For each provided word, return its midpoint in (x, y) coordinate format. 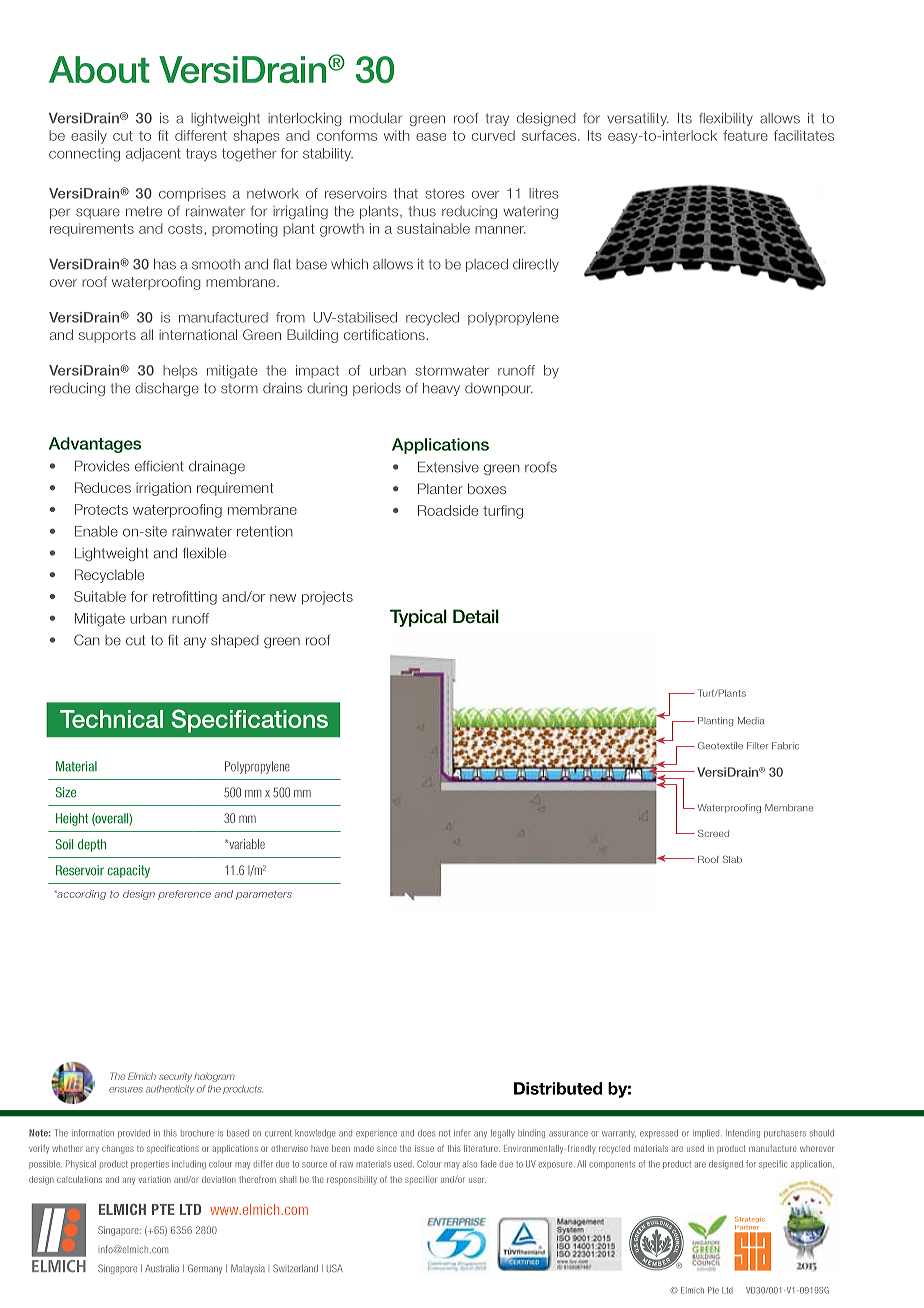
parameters (264, 895)
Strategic (750, 1220)
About (99, 69)
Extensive (448, 467)
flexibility (726, 119)
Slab (732, 859)
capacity (128, 871)
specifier (421, 1180)
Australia (162, 1268)
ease (431, 137)
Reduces (103, 487)
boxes (487, 488)
